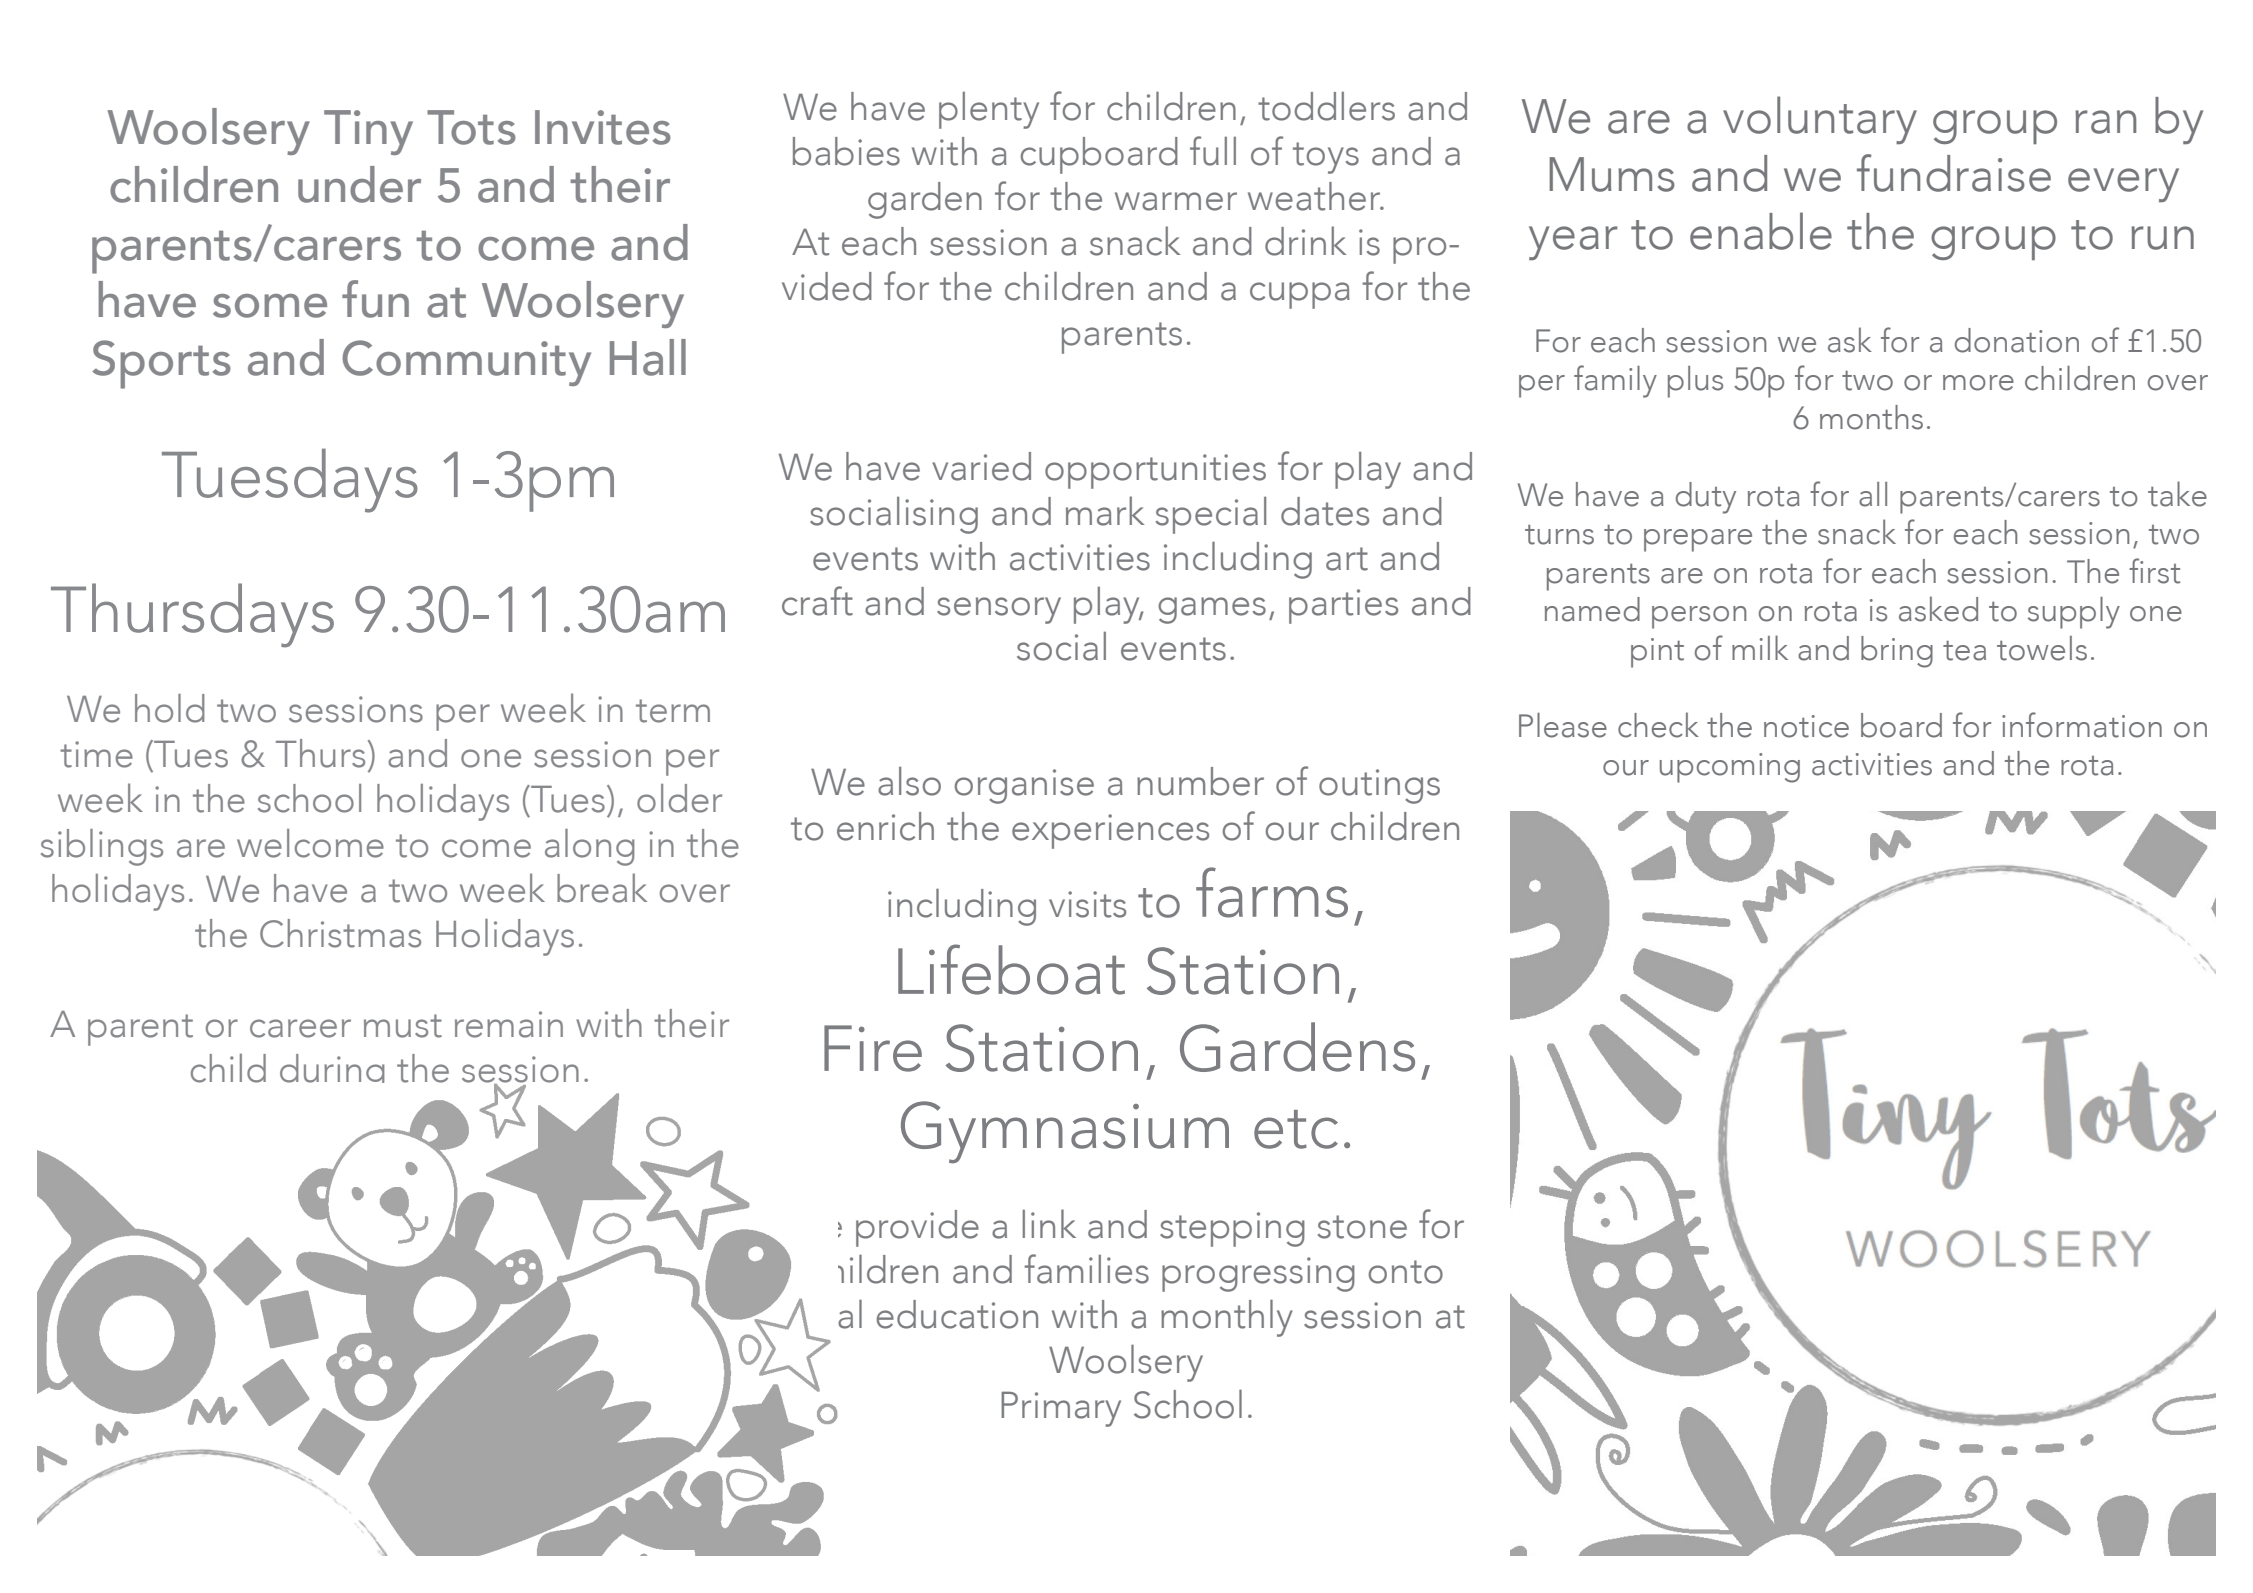  What do you see at coordinates (957, 1314) in the screenshot?
I see `education` at bounding box center [957, 1314].
